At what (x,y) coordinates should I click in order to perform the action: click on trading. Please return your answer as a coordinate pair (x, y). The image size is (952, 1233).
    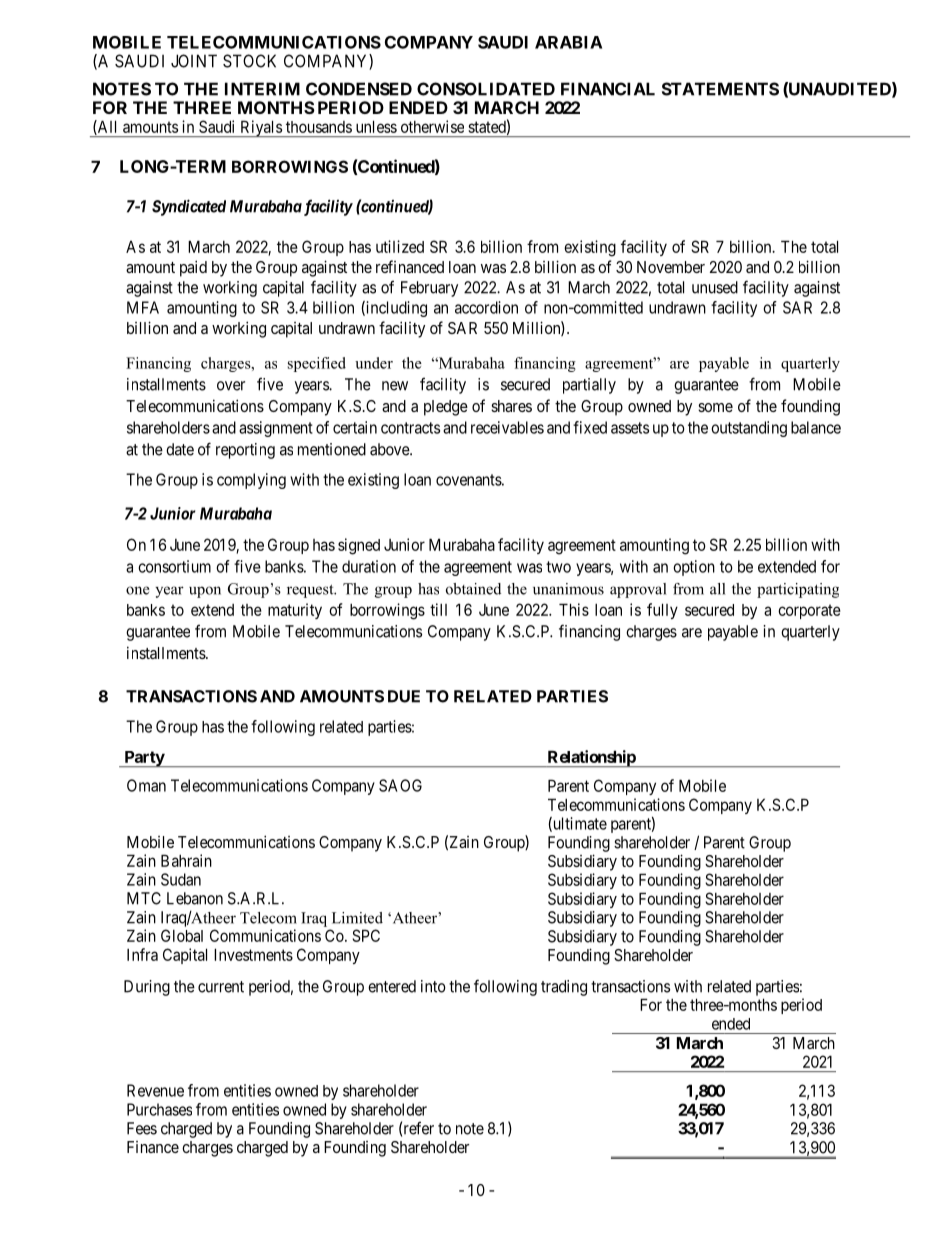
    Looking at the image, I should click on (564, 988).
